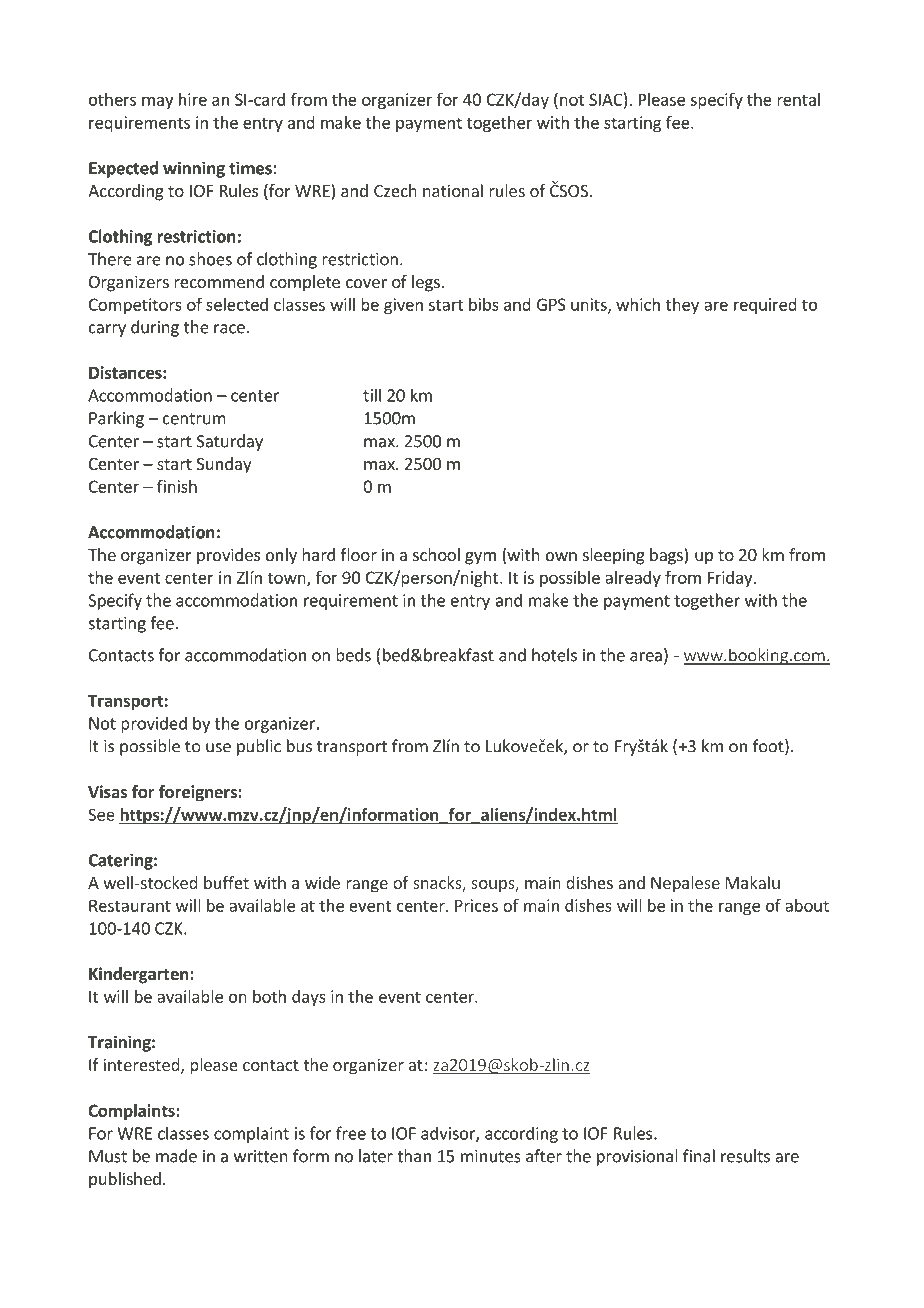 The image size is (924, 1308). What do you see at coordinates (667, 556) in the page?
I see `bags` at bounding box center [667, 556].
